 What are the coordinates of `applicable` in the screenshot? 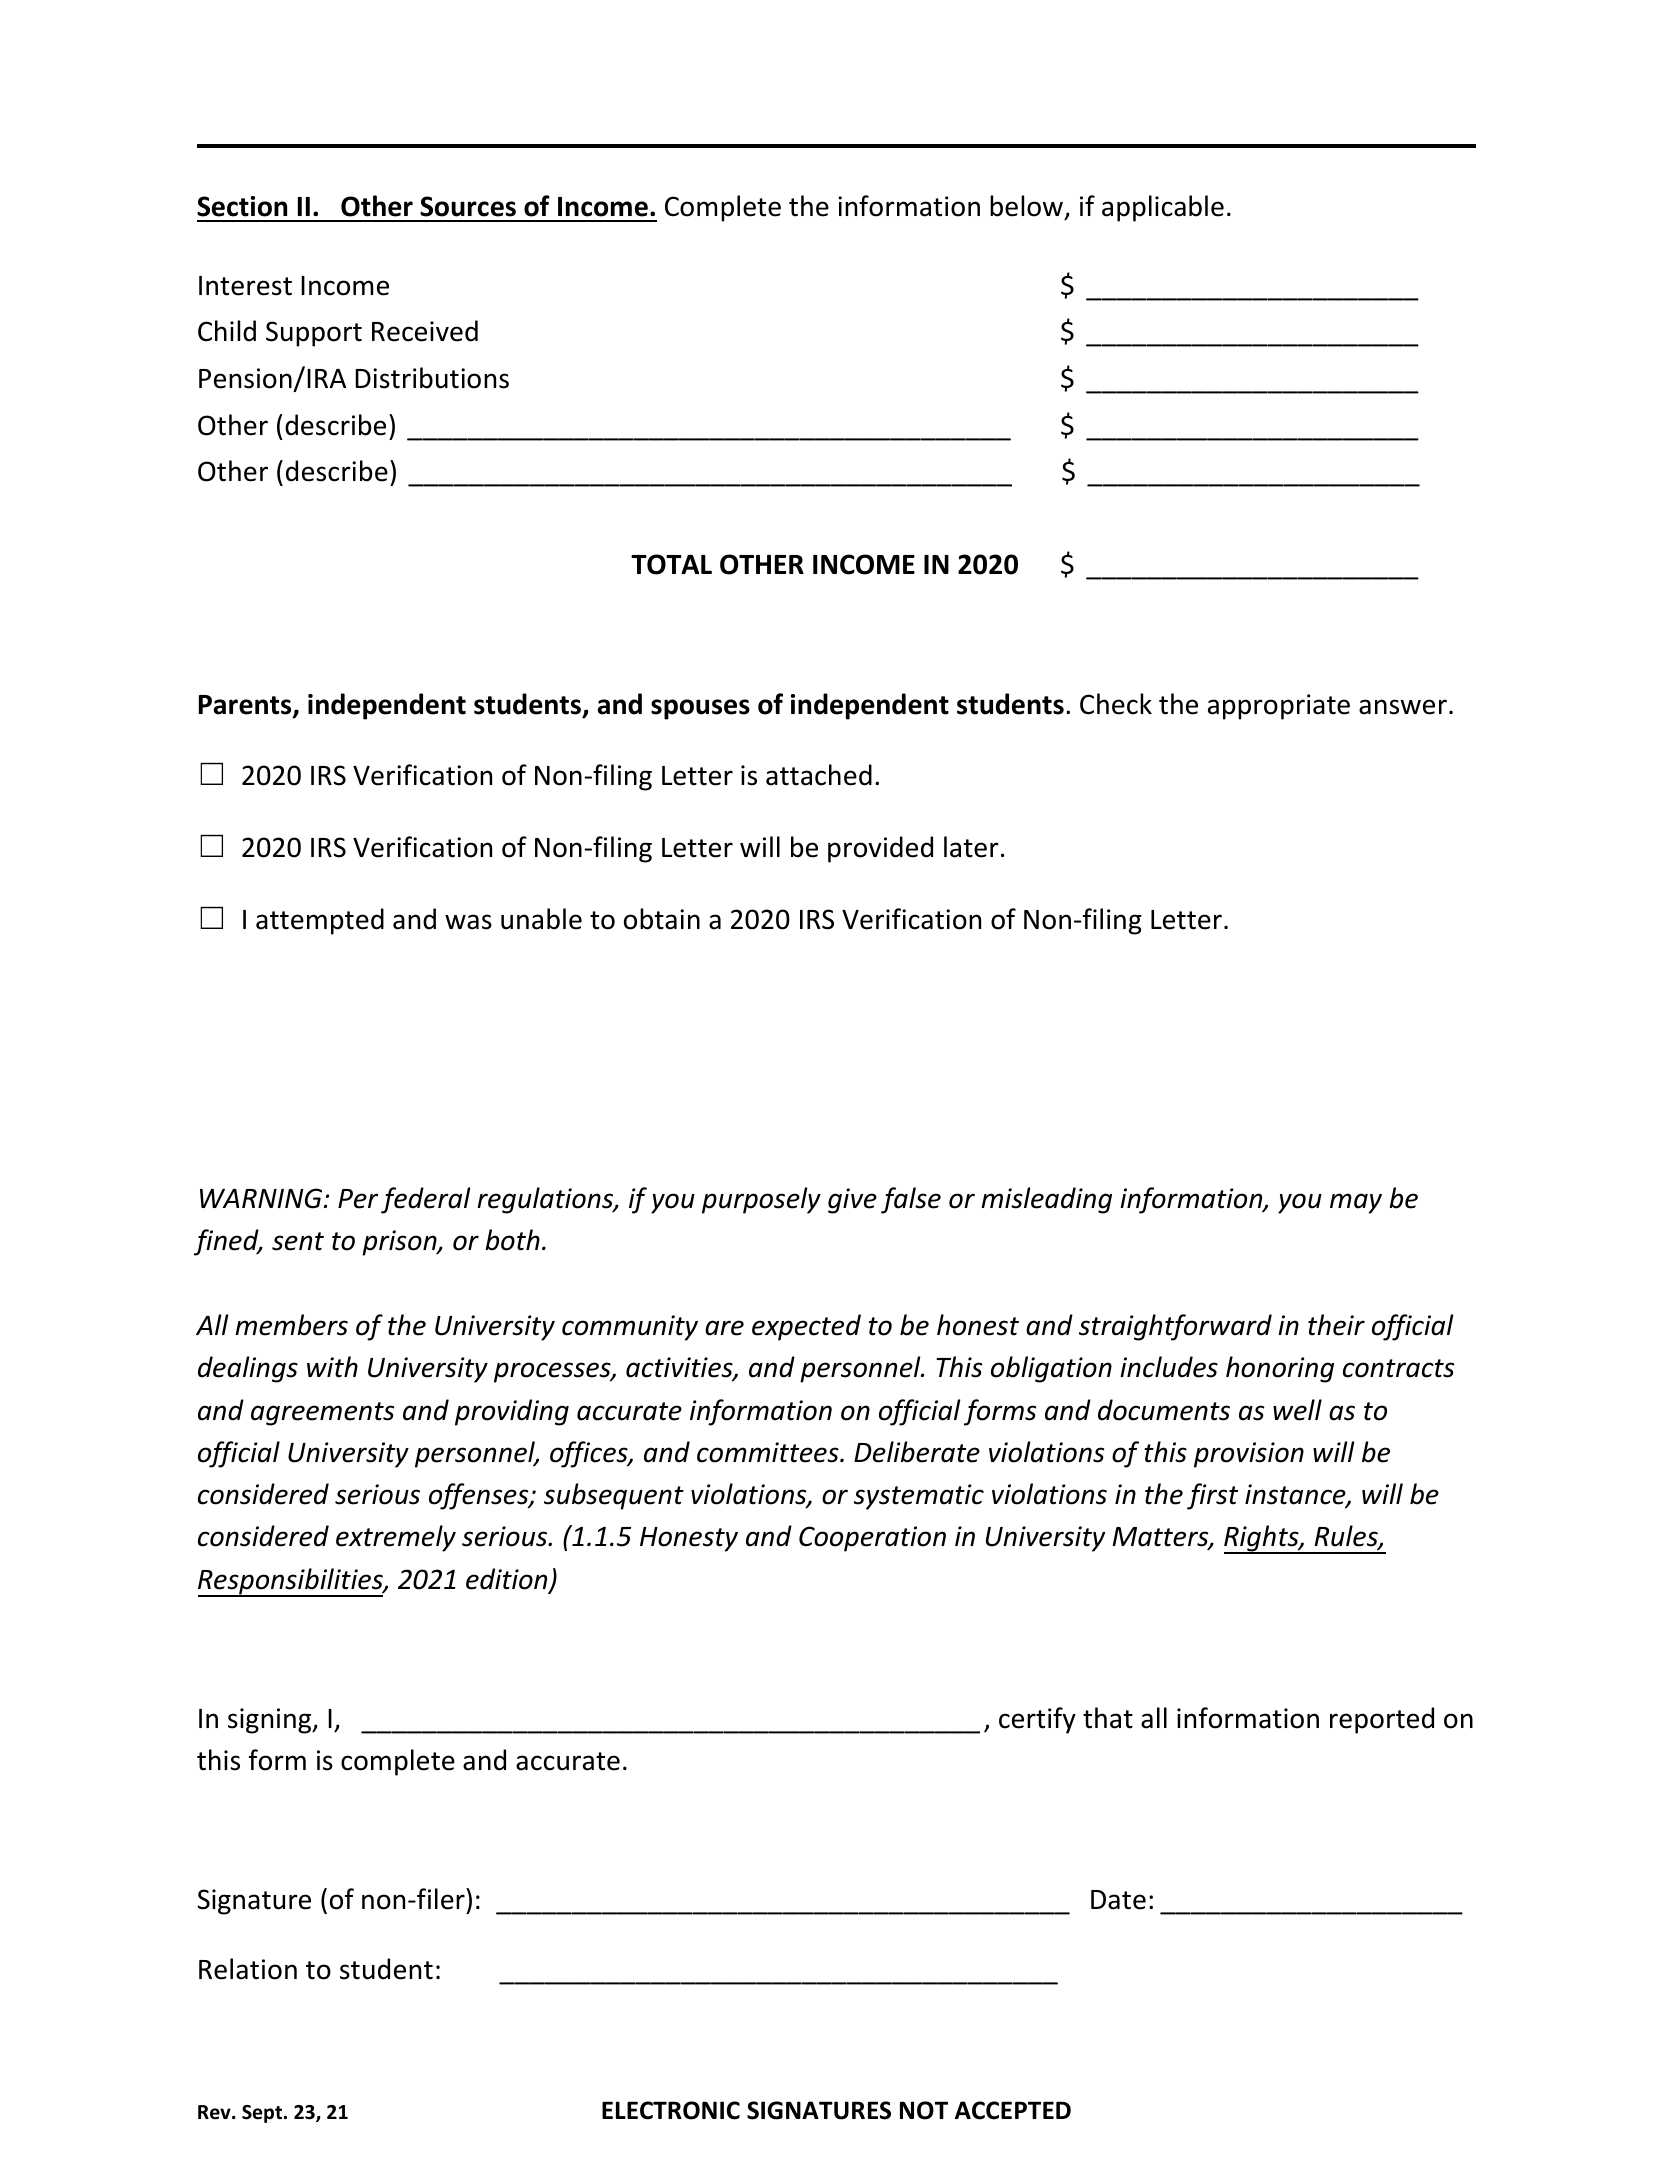 It's located at (1163, 208).
